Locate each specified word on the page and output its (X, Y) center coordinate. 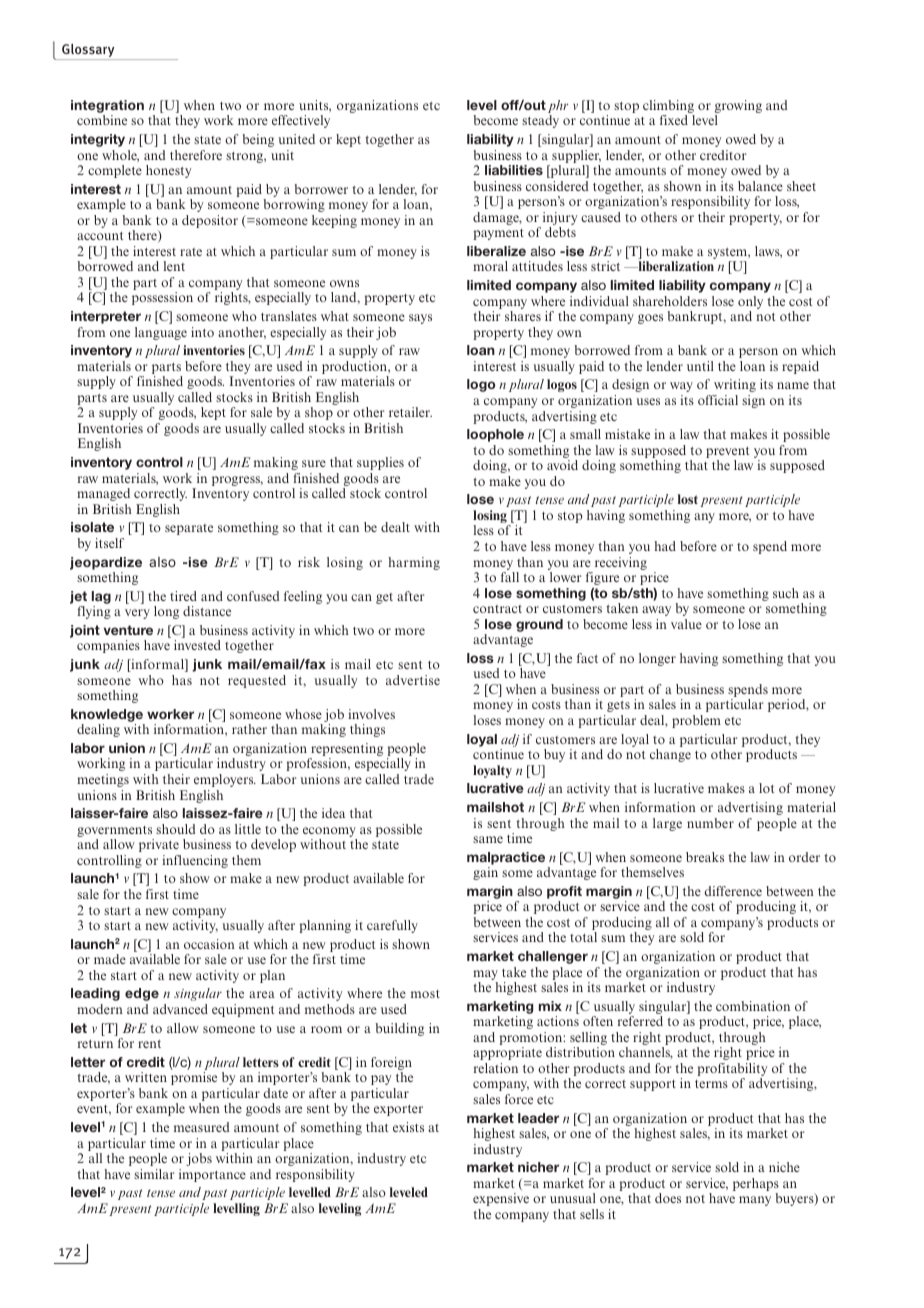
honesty (168, 171)
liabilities (514, 170)
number (710, 823)
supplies (380, 463)
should (175, 829)
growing (738, 108)
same (488, 839)
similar (154, 1174)
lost (688, 499)
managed (103, 494)
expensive (501, 1199)
